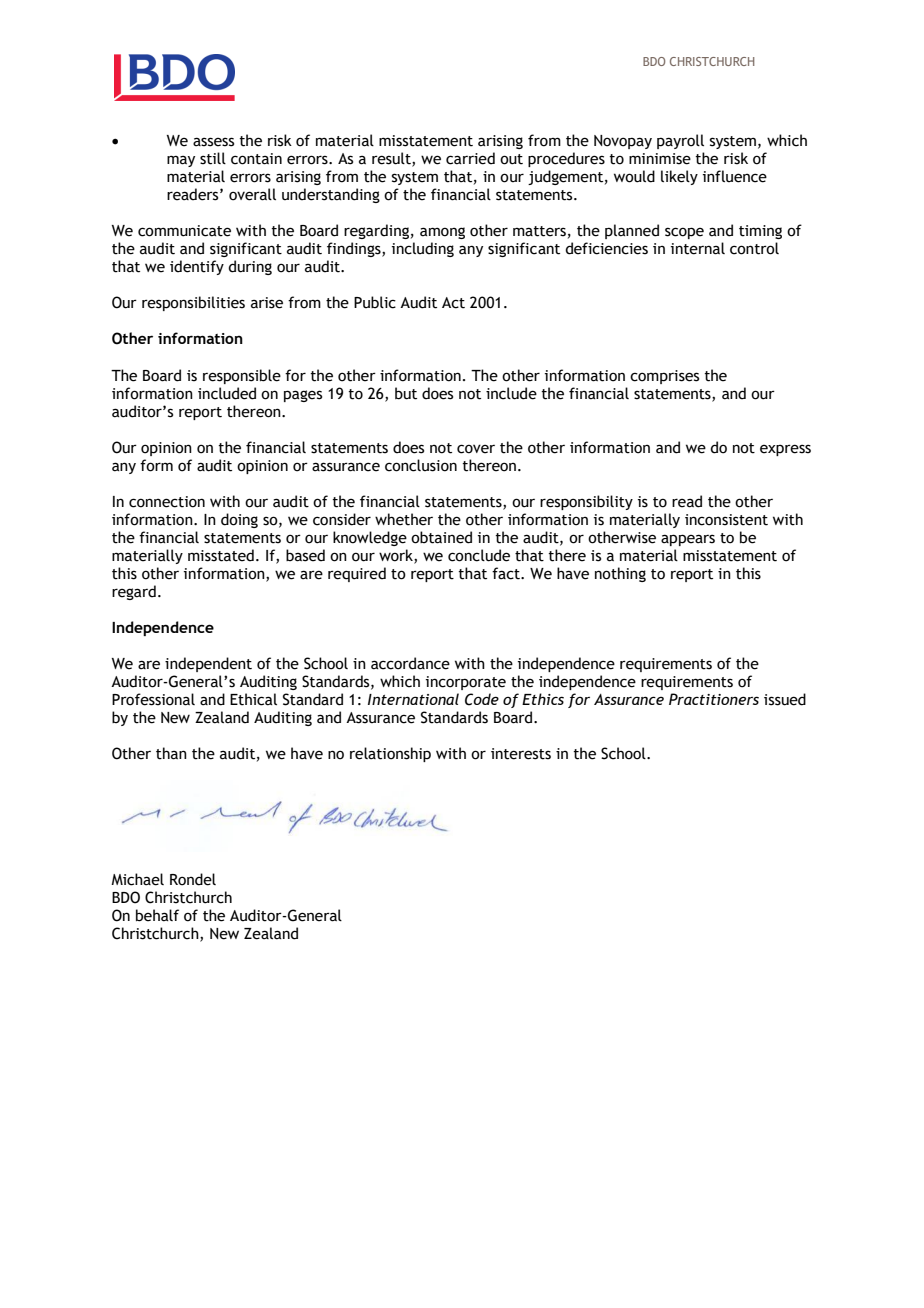 The image size is (924, 1308). What do you see at coordinates (213, 158) in the page?
I see `still` at bounding box center [213, 158].
